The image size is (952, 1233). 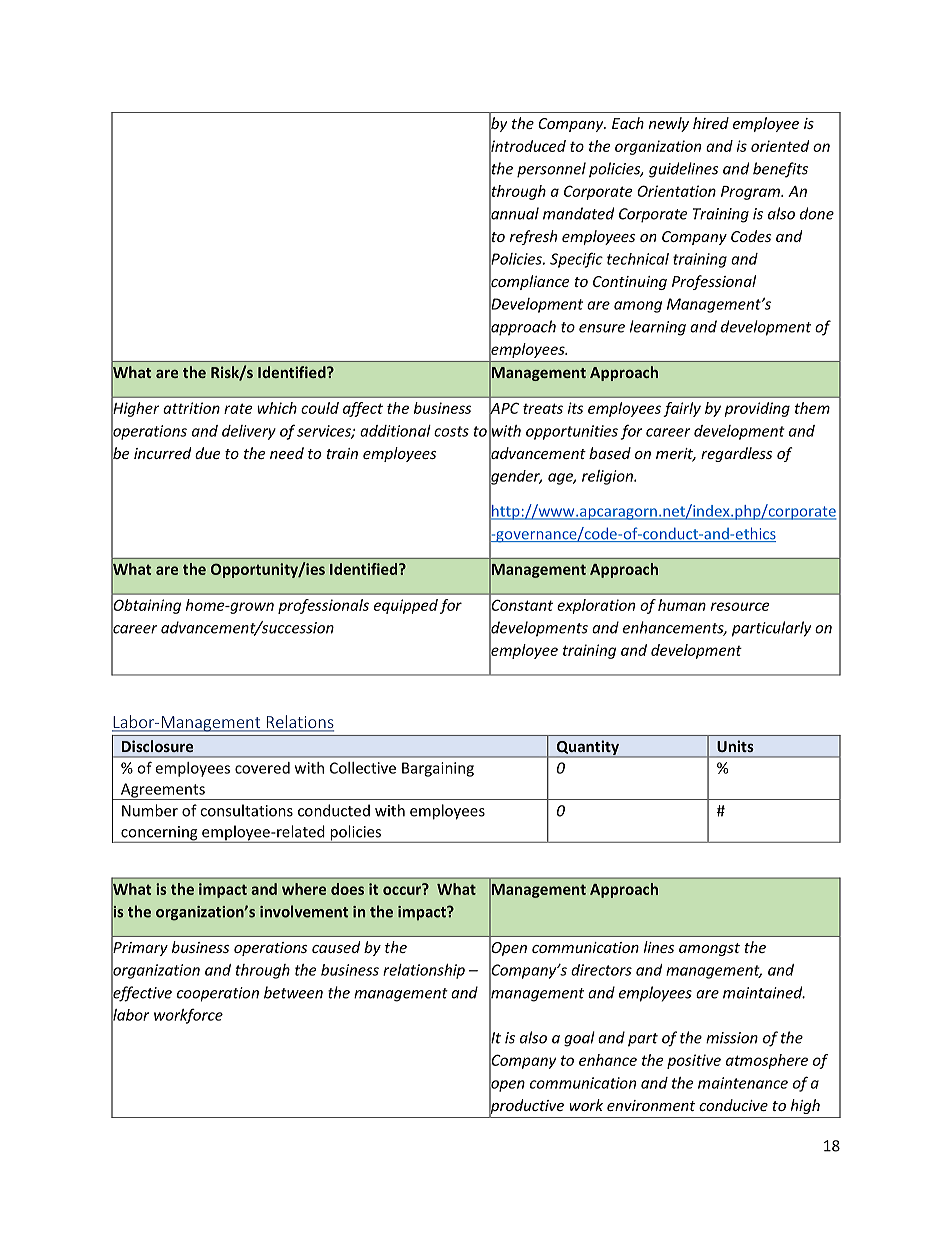 What do you see at coordinates (551, 170) in the screenshot?
I see `personnel` at bounding box center [551, 170].
